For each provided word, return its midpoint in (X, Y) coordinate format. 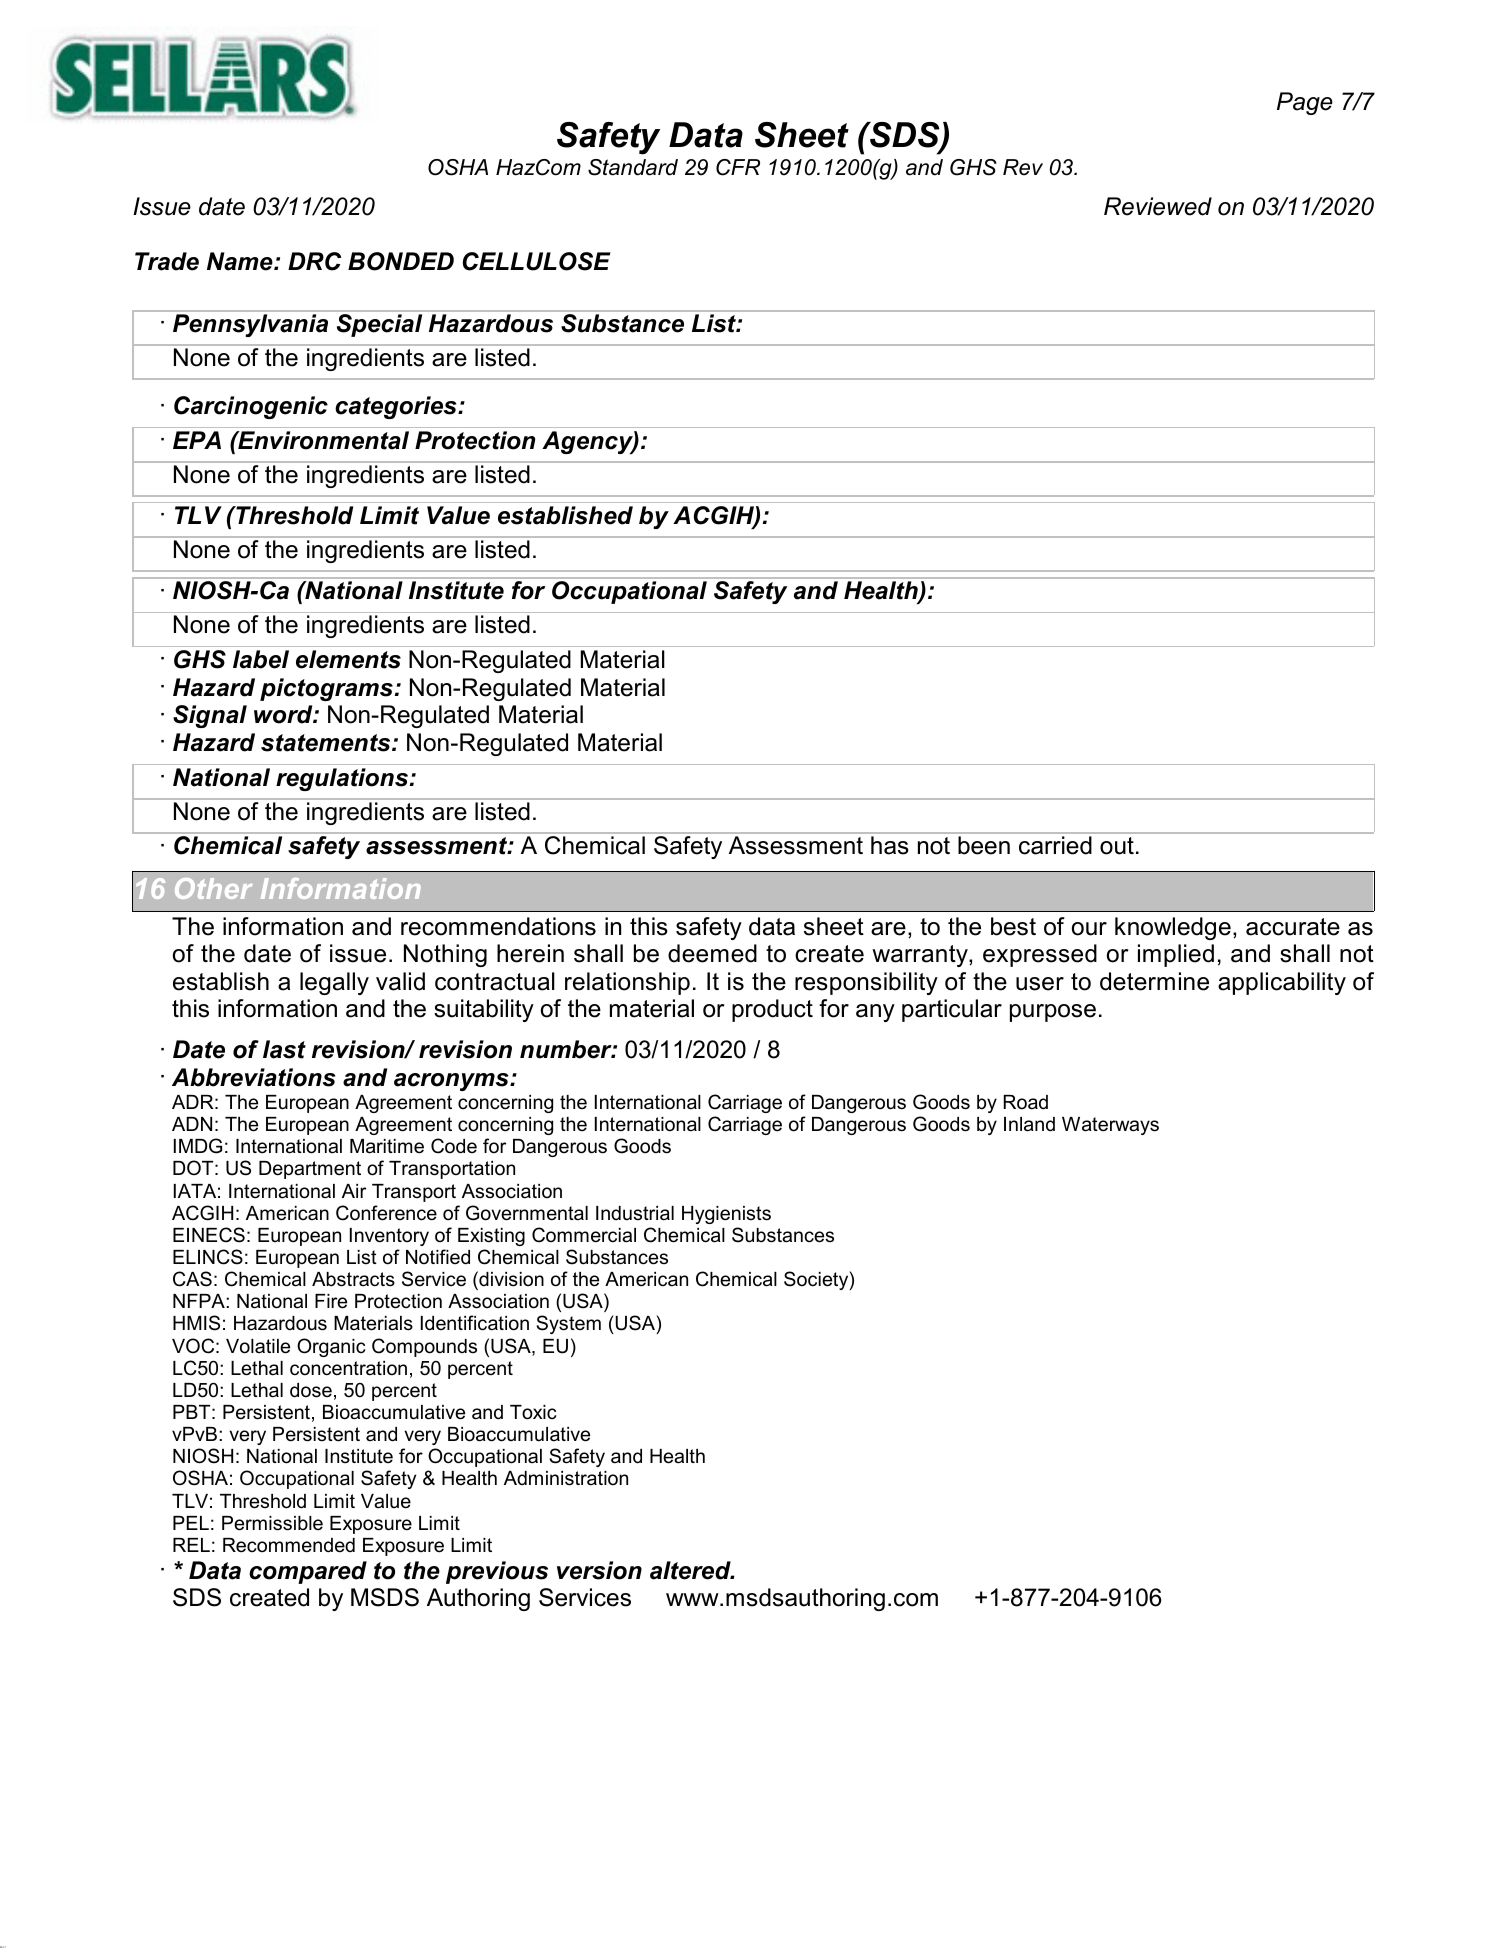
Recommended (289, 1545)
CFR (738, 167)
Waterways (1110, 1126)
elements (348, 659)
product (772, 1010)
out (1117, 846)
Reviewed (1158, 206)
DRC (314, 261)
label (261, 659)
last (284, 1049)
